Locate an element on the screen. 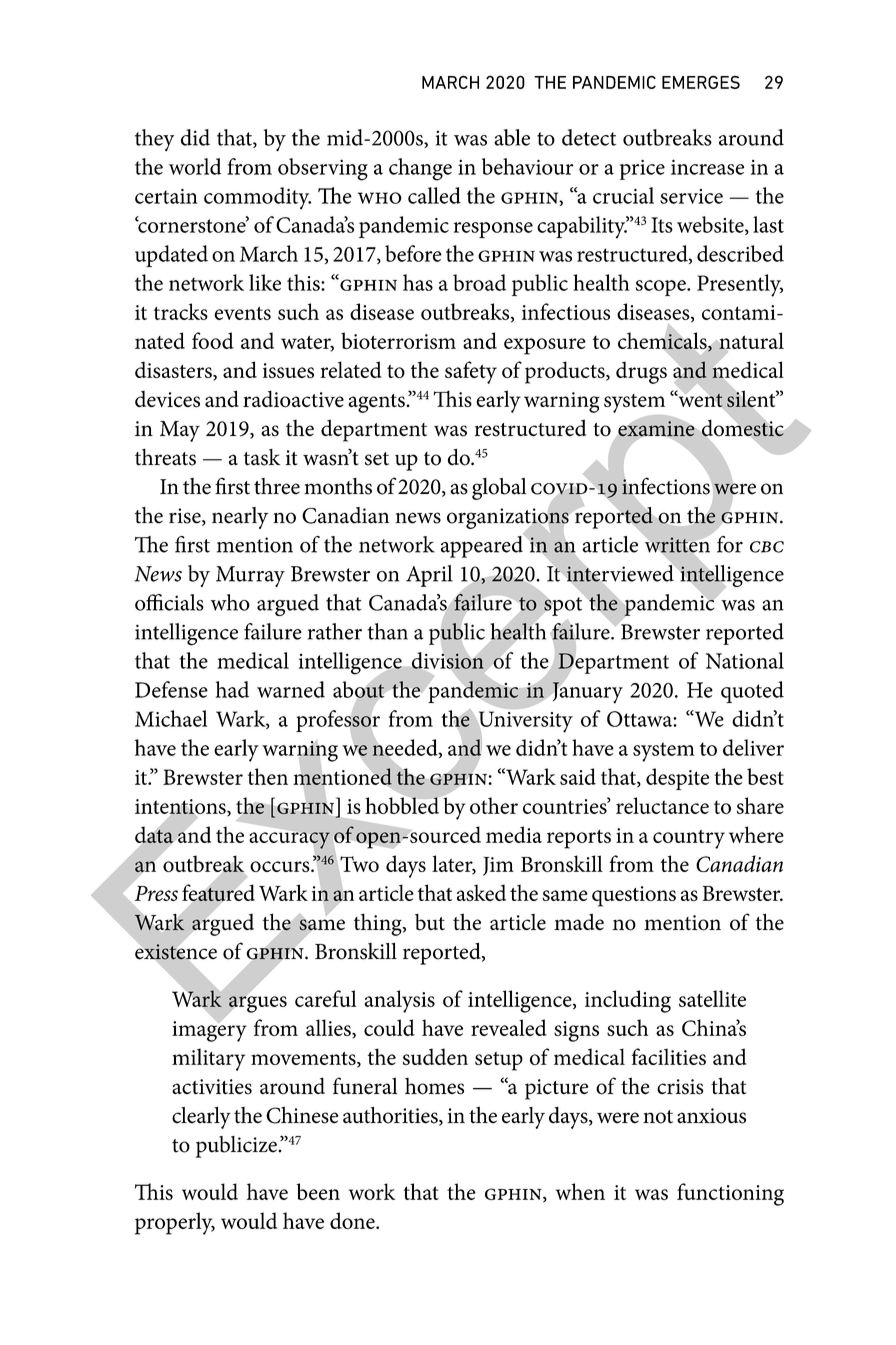 This screenshot has height=1345, width=896. other is located at coordinates (494, 805).
